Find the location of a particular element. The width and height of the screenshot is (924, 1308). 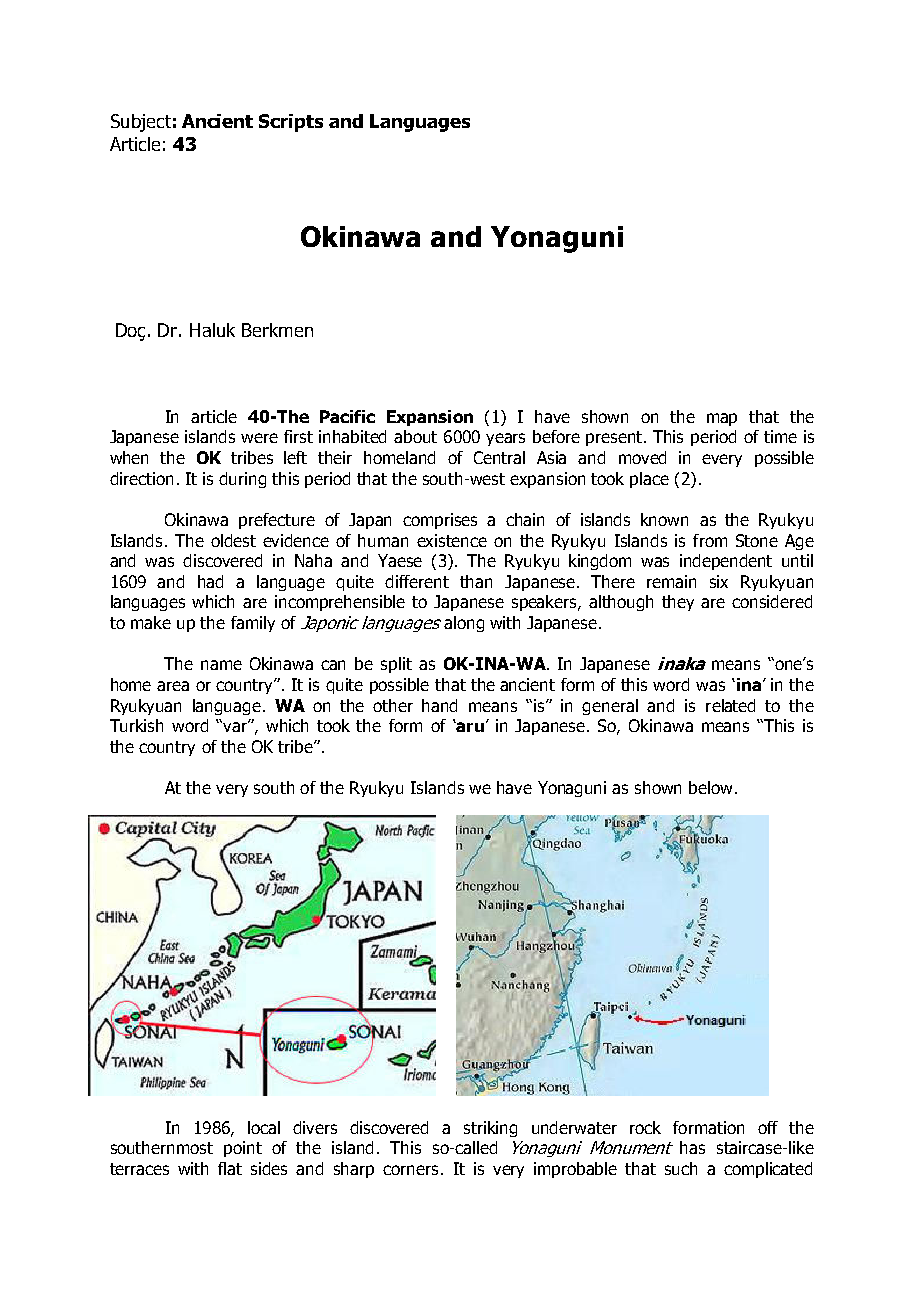

point is located at coordinates (243, 1149).
